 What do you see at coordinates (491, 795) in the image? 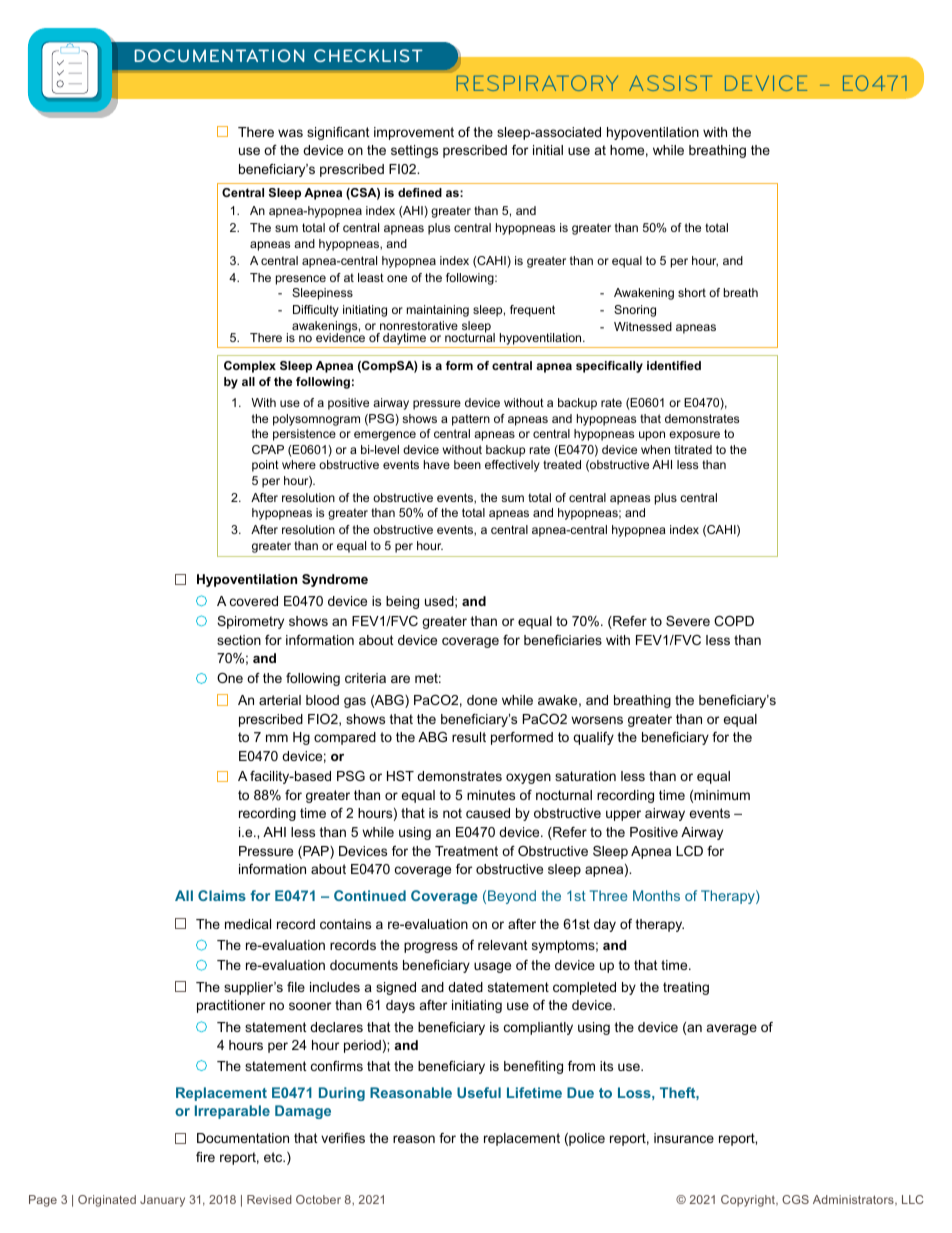
I see `minutes` at bounding box center [491, 795].
